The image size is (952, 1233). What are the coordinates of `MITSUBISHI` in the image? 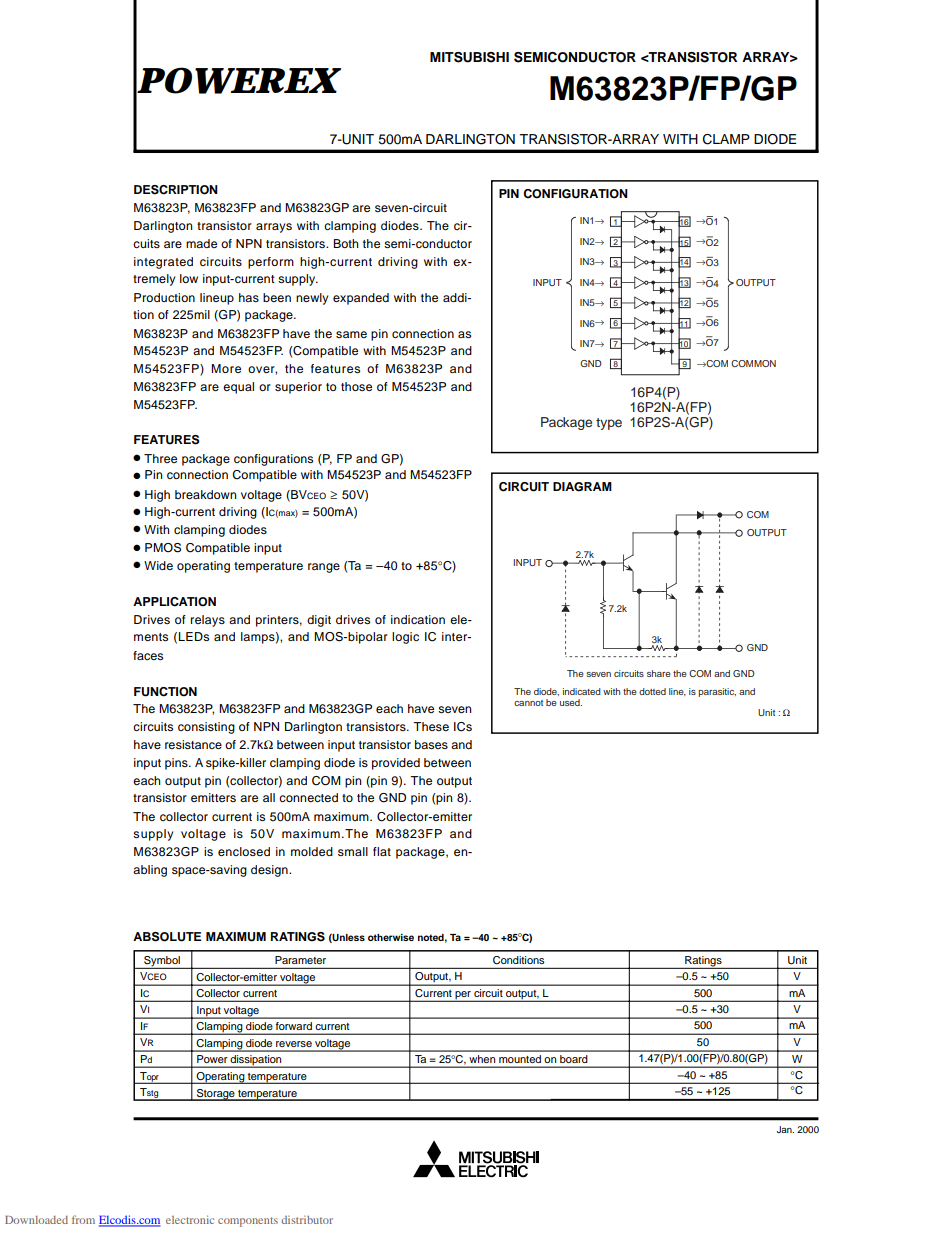 It's located at (469, 57).
